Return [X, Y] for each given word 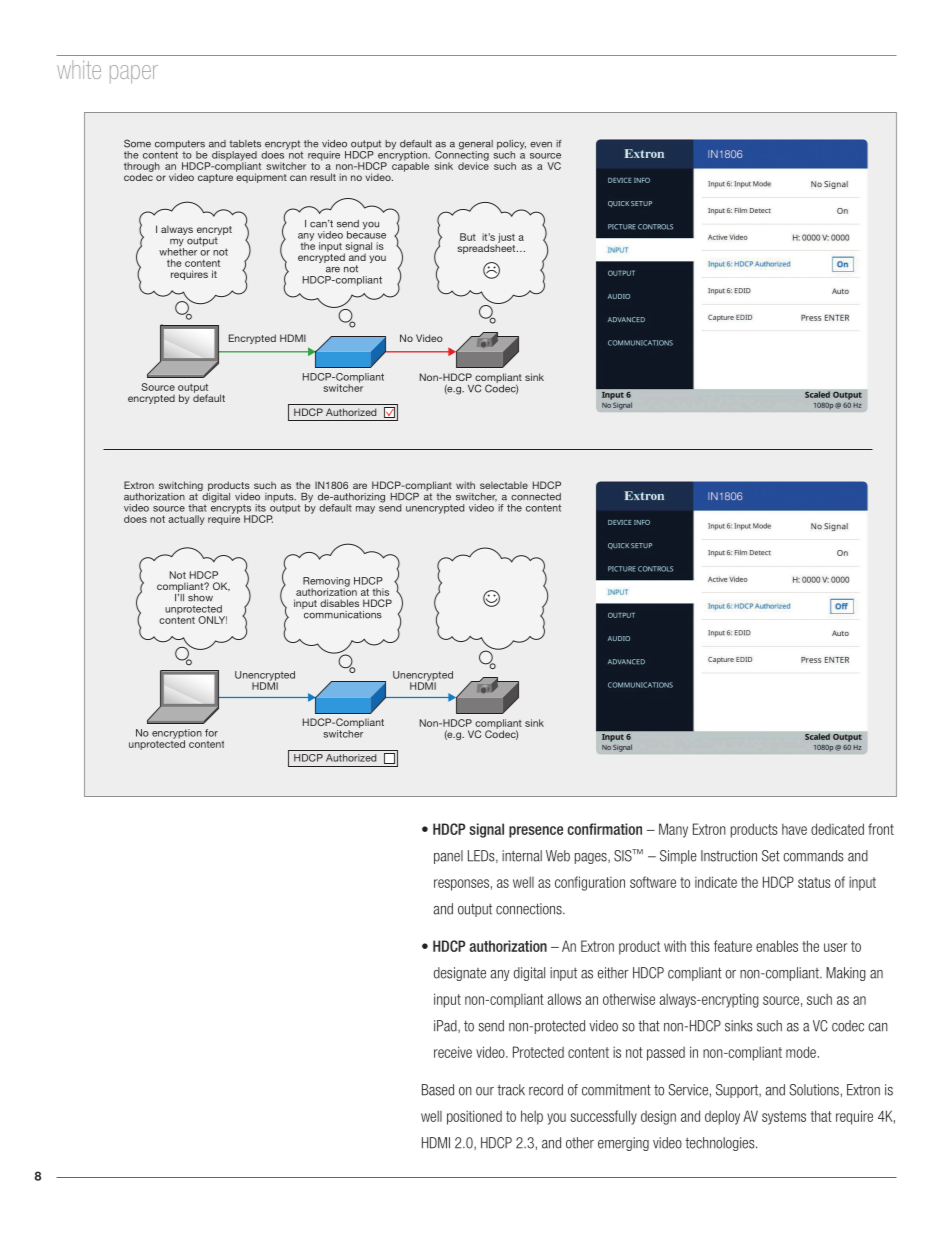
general [476, 146]
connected [536, 497]
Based [438, 1090]
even [541, 145]
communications [342, 613]
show [200, 598]
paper [134, 74]
